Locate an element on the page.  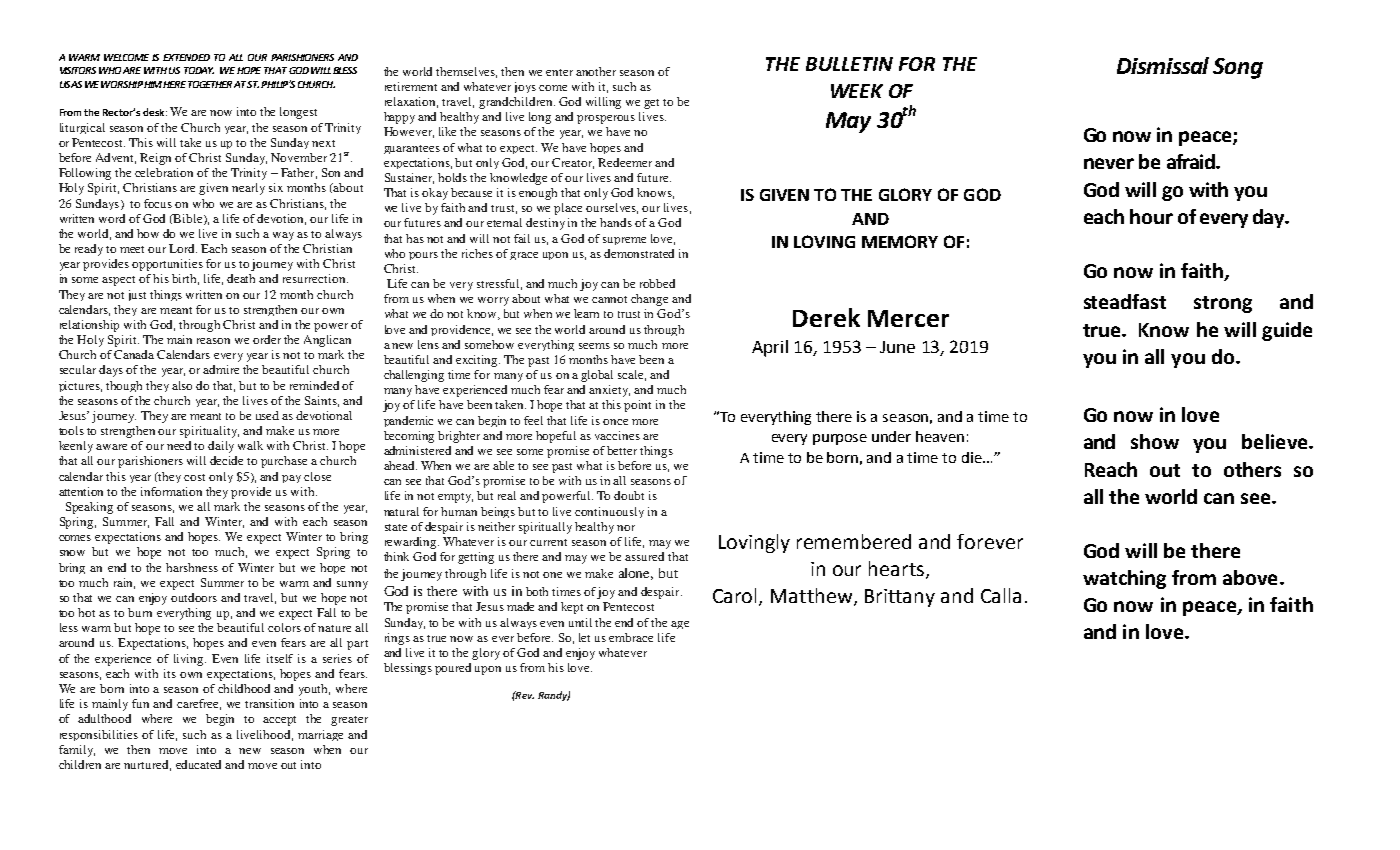
steadfast is located at coordinates (1125, 301).
